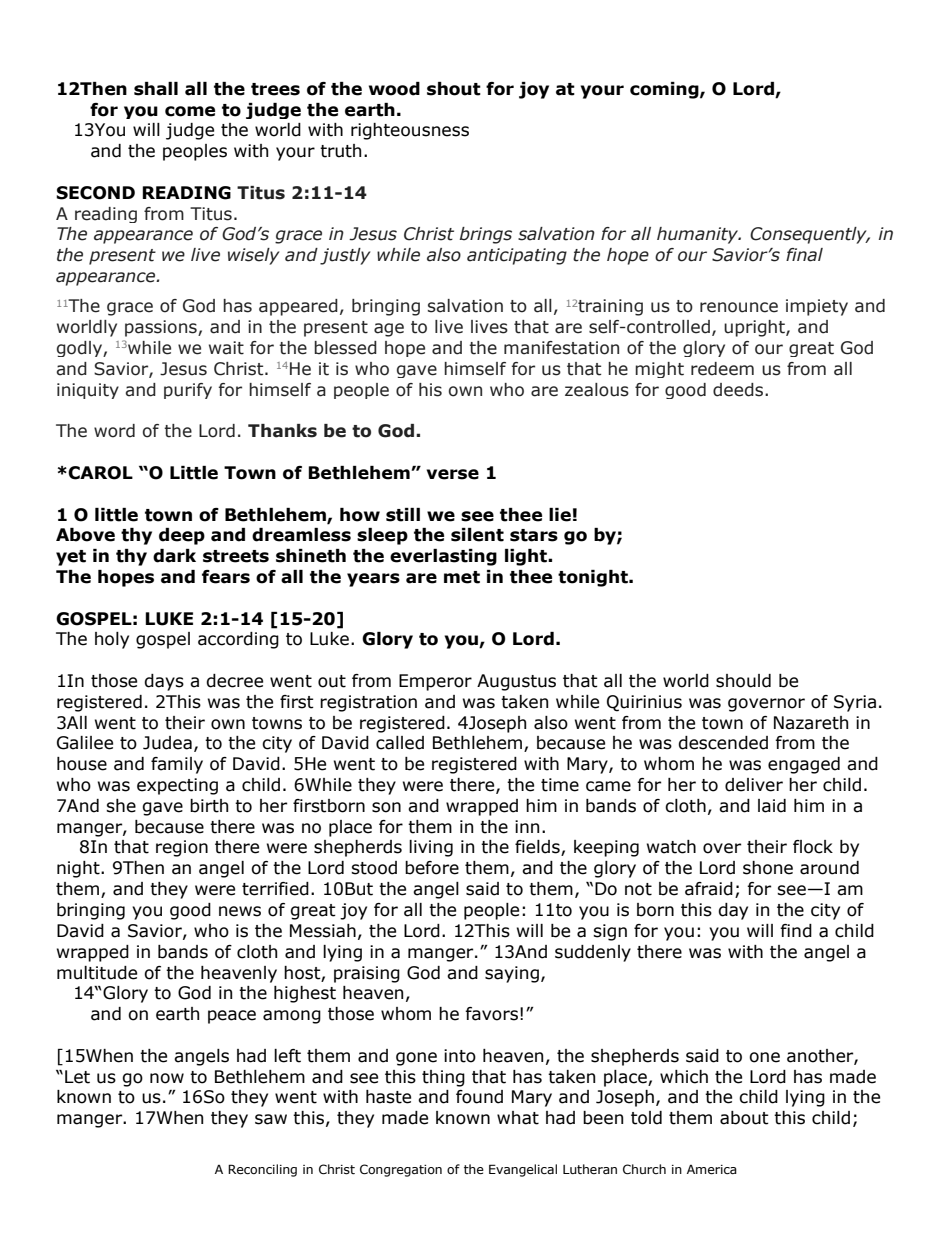 The height and width of the screenshot is (1233, 952). I want to click on found, so click(479, 1097).
